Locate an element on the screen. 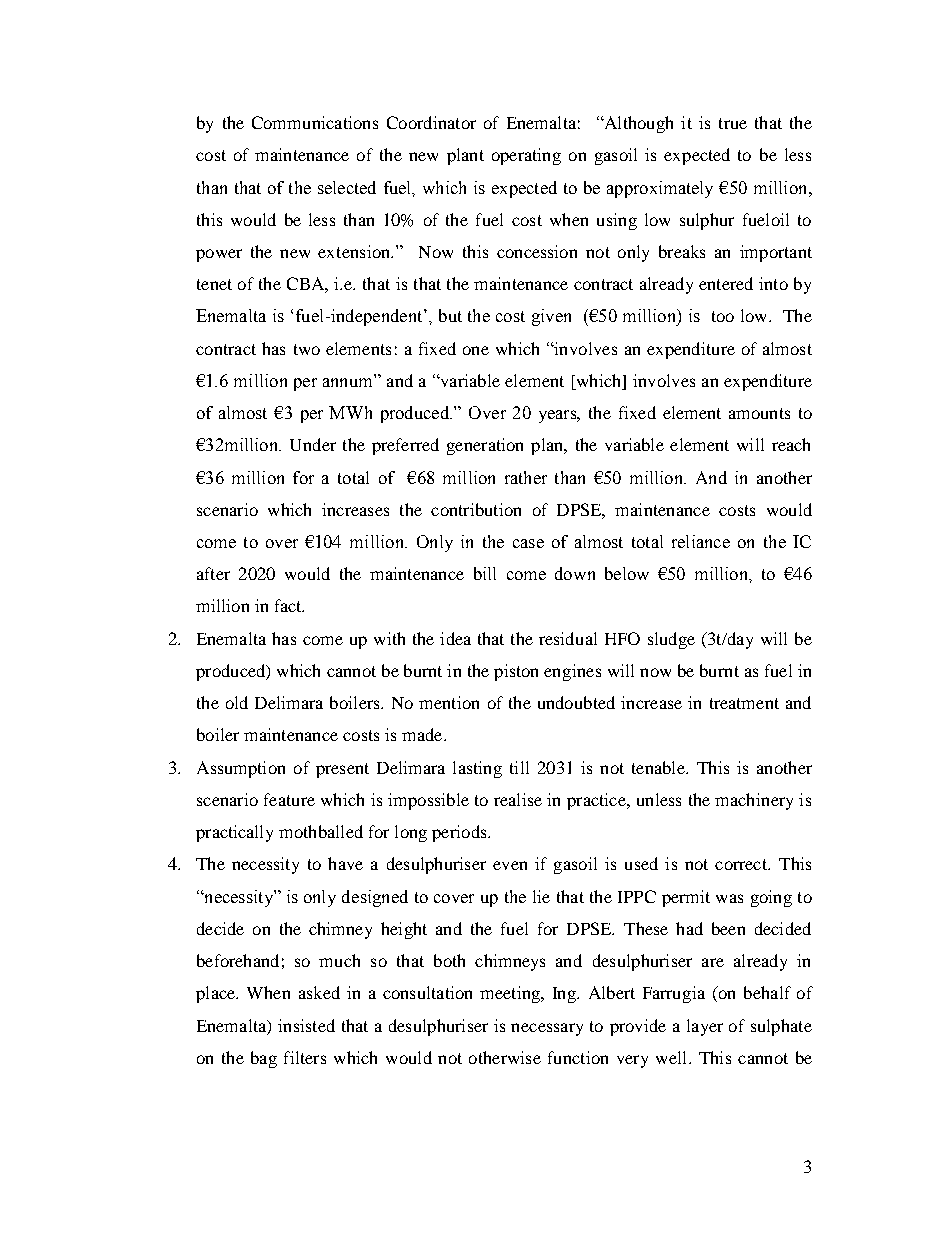 This screenshot has height=1233, width=952. fact is located at coordinates (289, 605).
